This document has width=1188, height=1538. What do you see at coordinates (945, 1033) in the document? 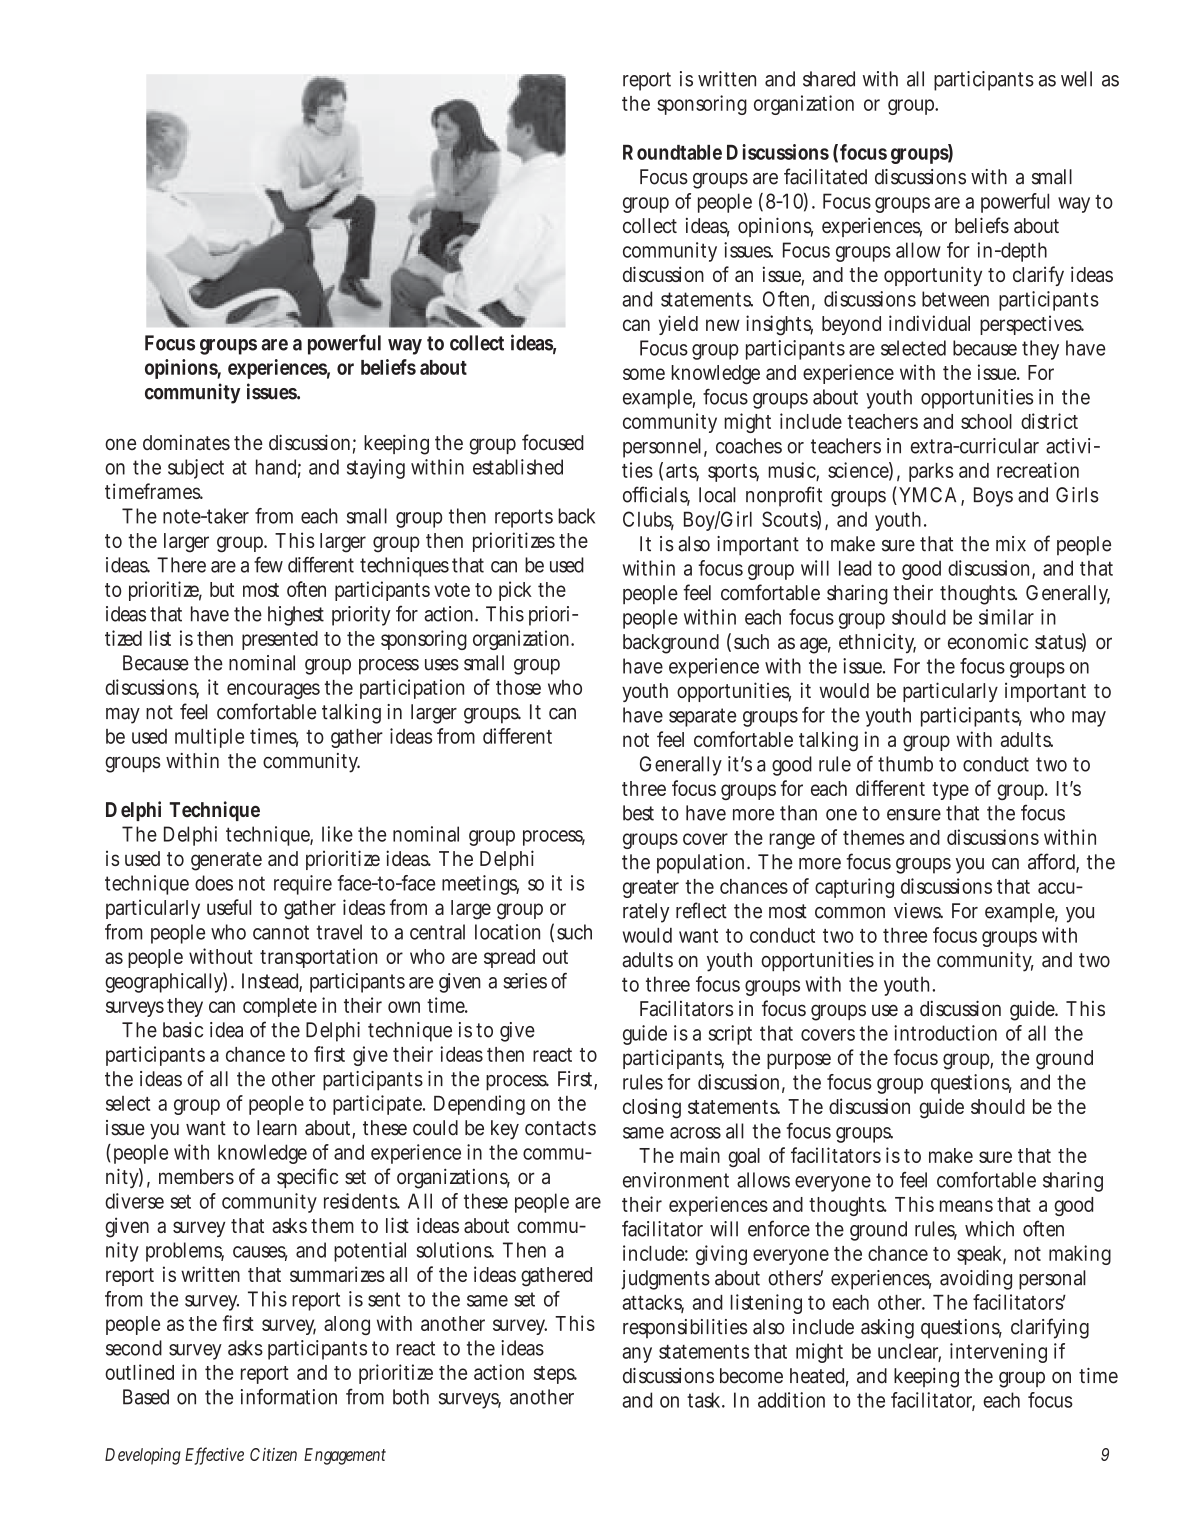
I see `introduction` at bounding box center [945, 1033].
